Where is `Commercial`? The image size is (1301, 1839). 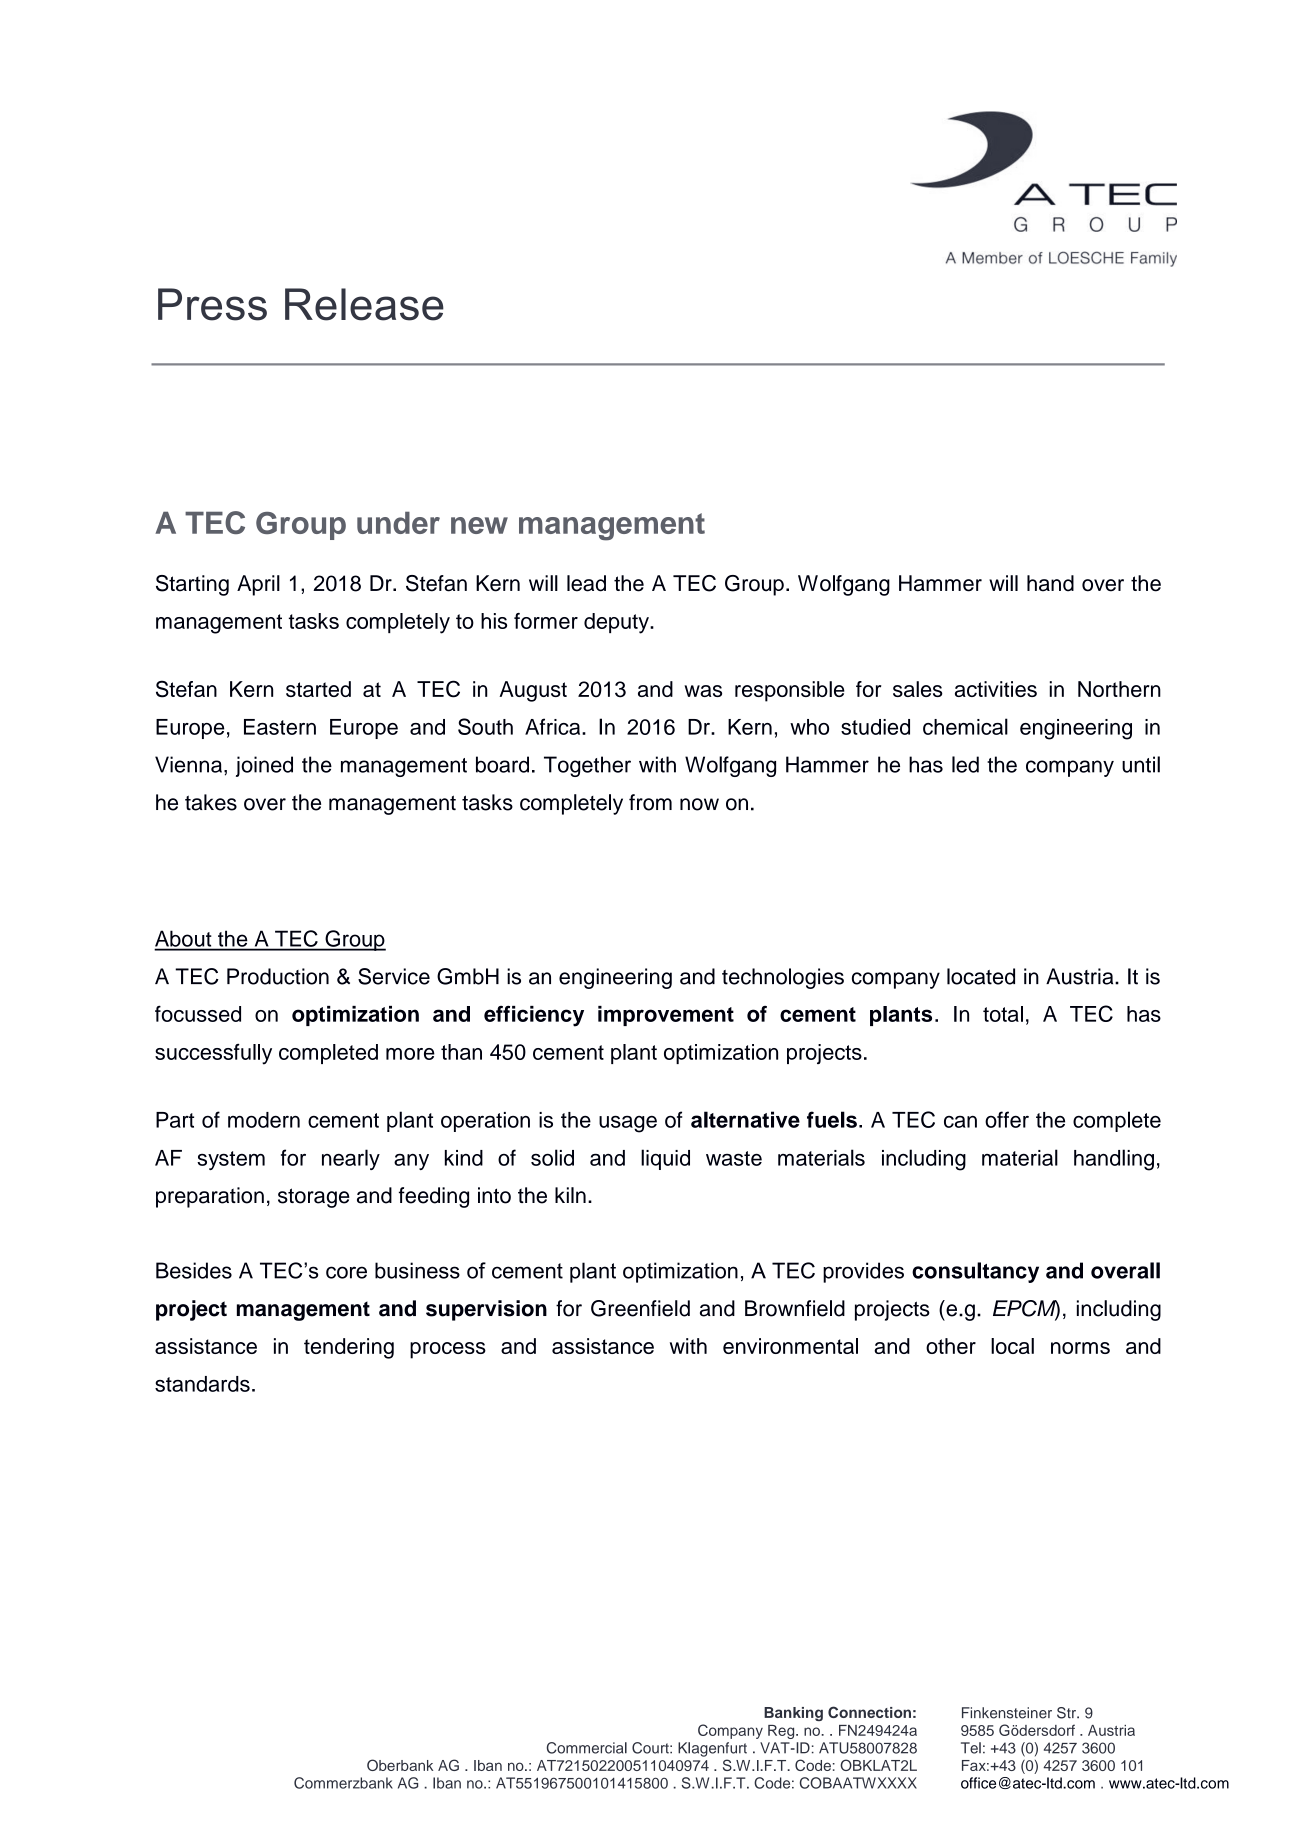
Commercial is located at coordinates (587, 1748).
